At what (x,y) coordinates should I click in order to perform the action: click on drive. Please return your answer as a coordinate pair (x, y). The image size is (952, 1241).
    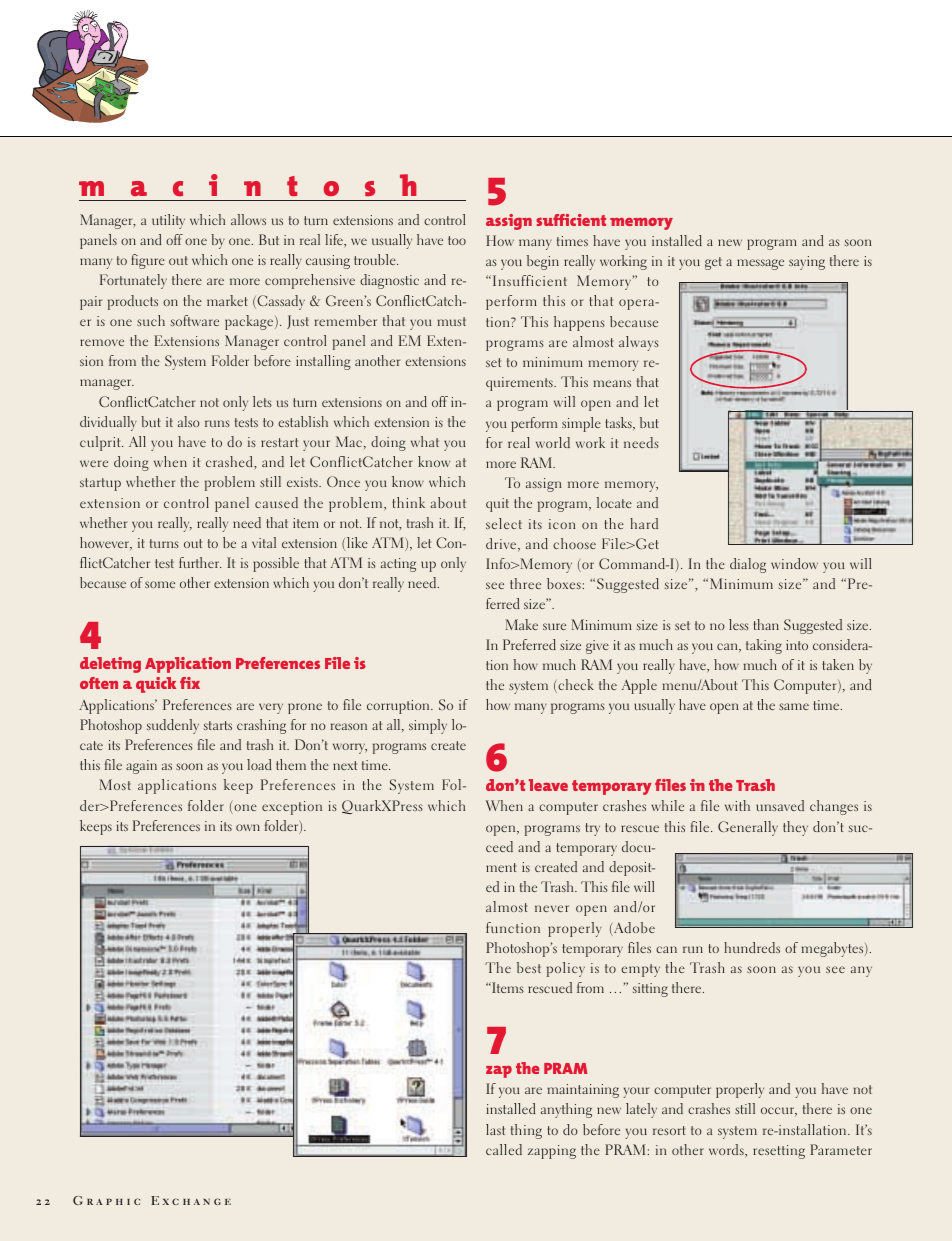
    Looking at the image, I should click on (502, 544).
